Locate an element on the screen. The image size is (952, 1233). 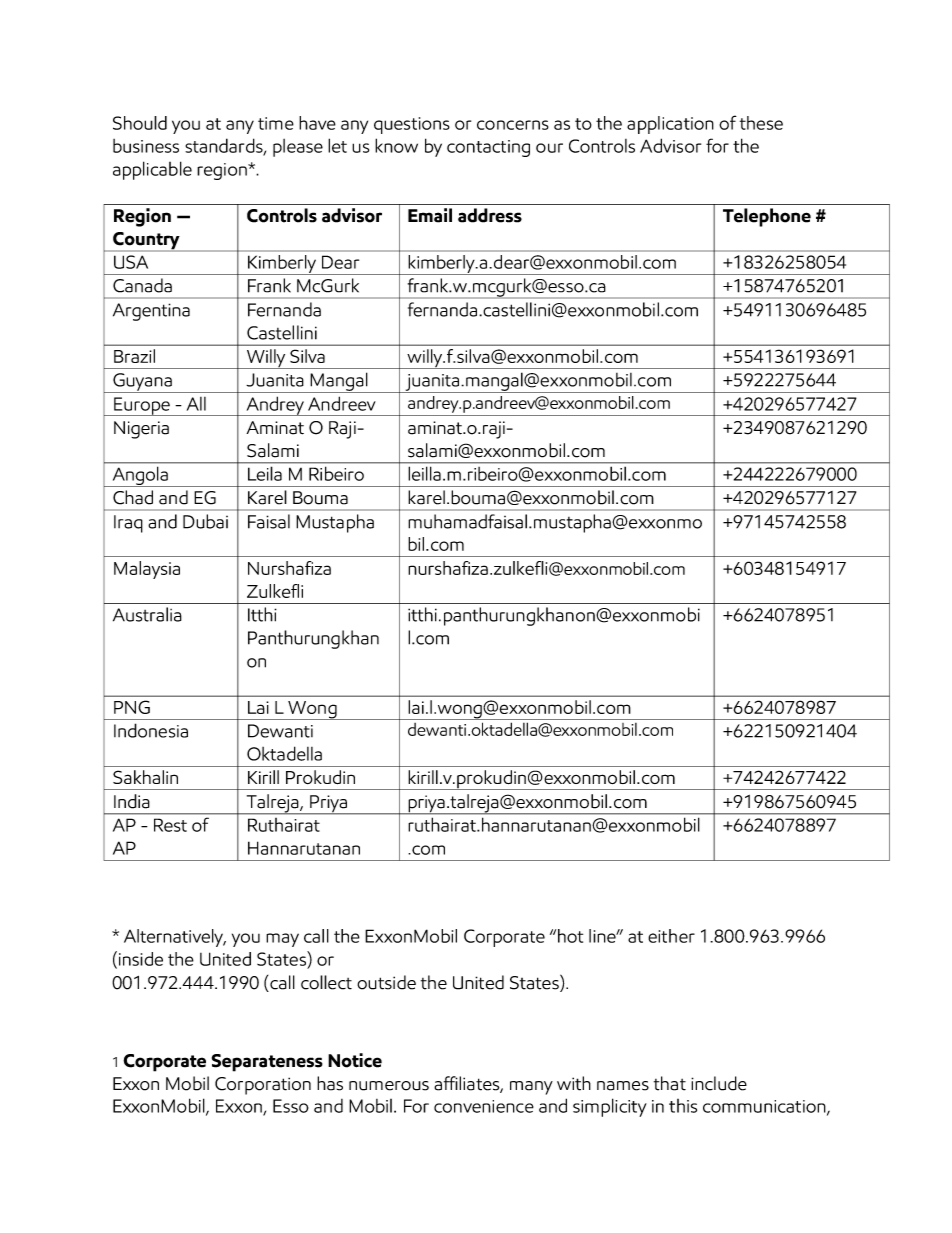
application is located at coordinates (670, 125).
